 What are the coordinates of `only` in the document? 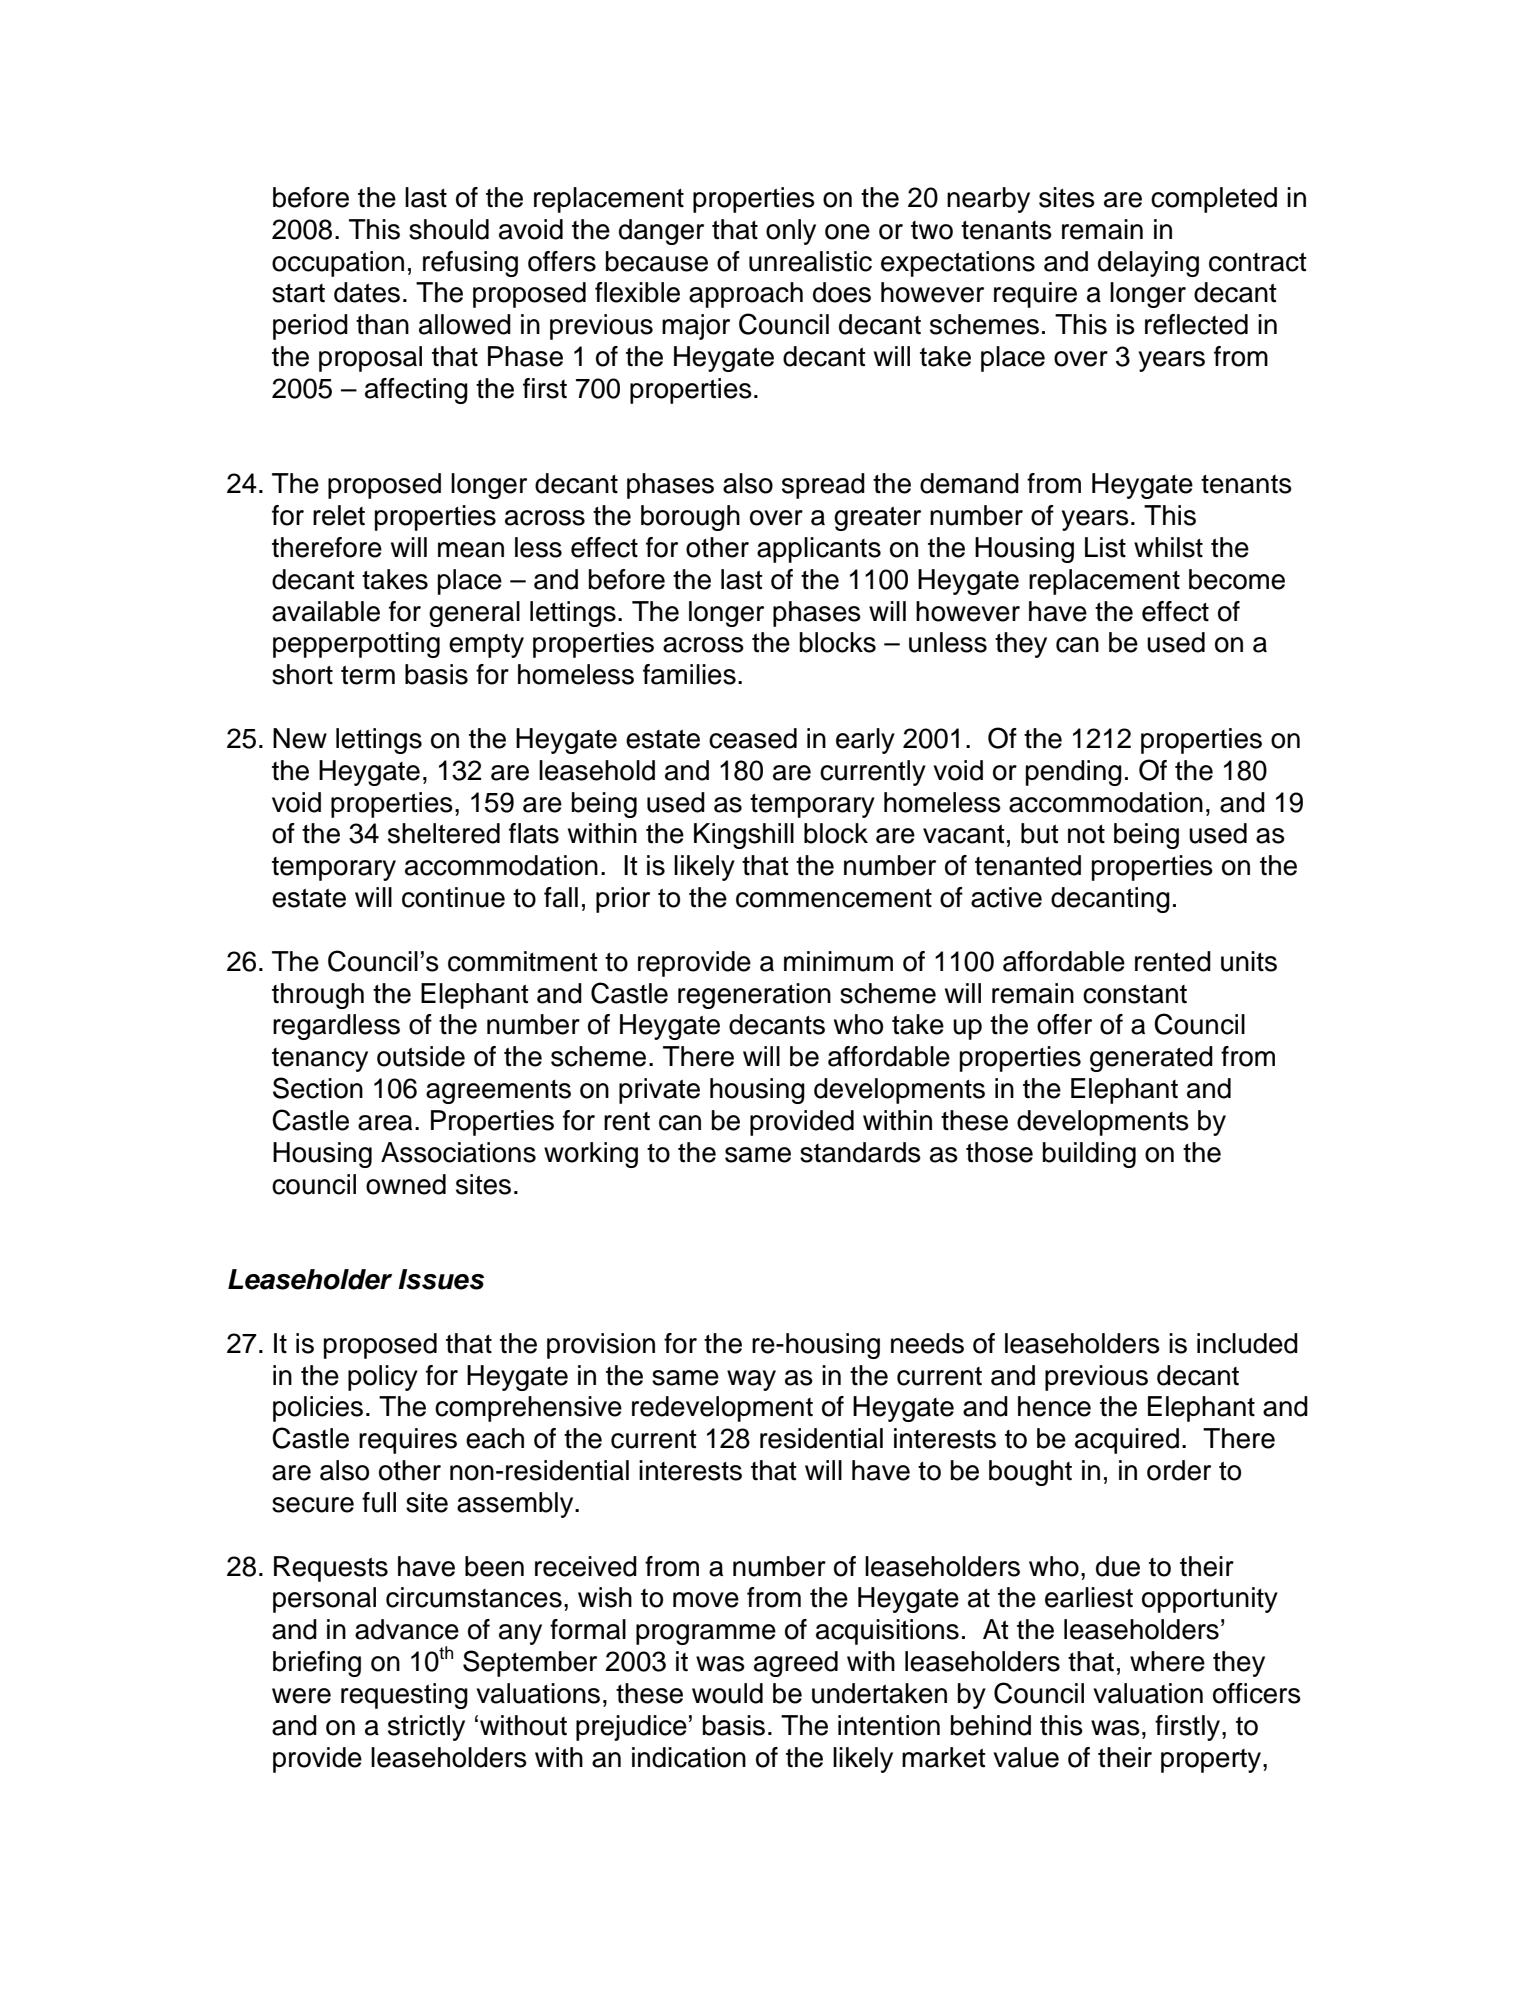 It's located at (791, 232).
